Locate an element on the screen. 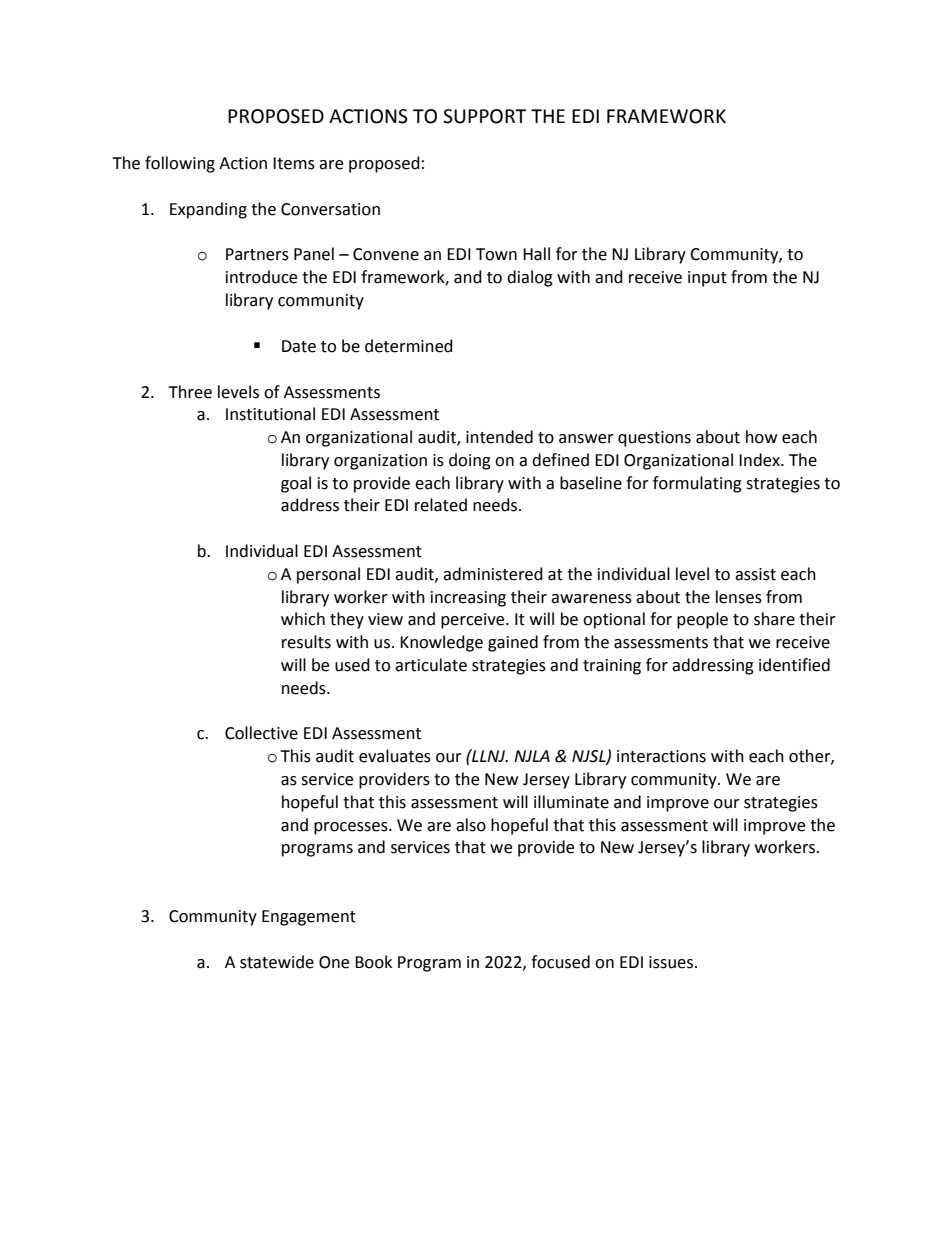 The width and height of the screenshot is (952, 1233). Items is located at coordinates (294, 163).
